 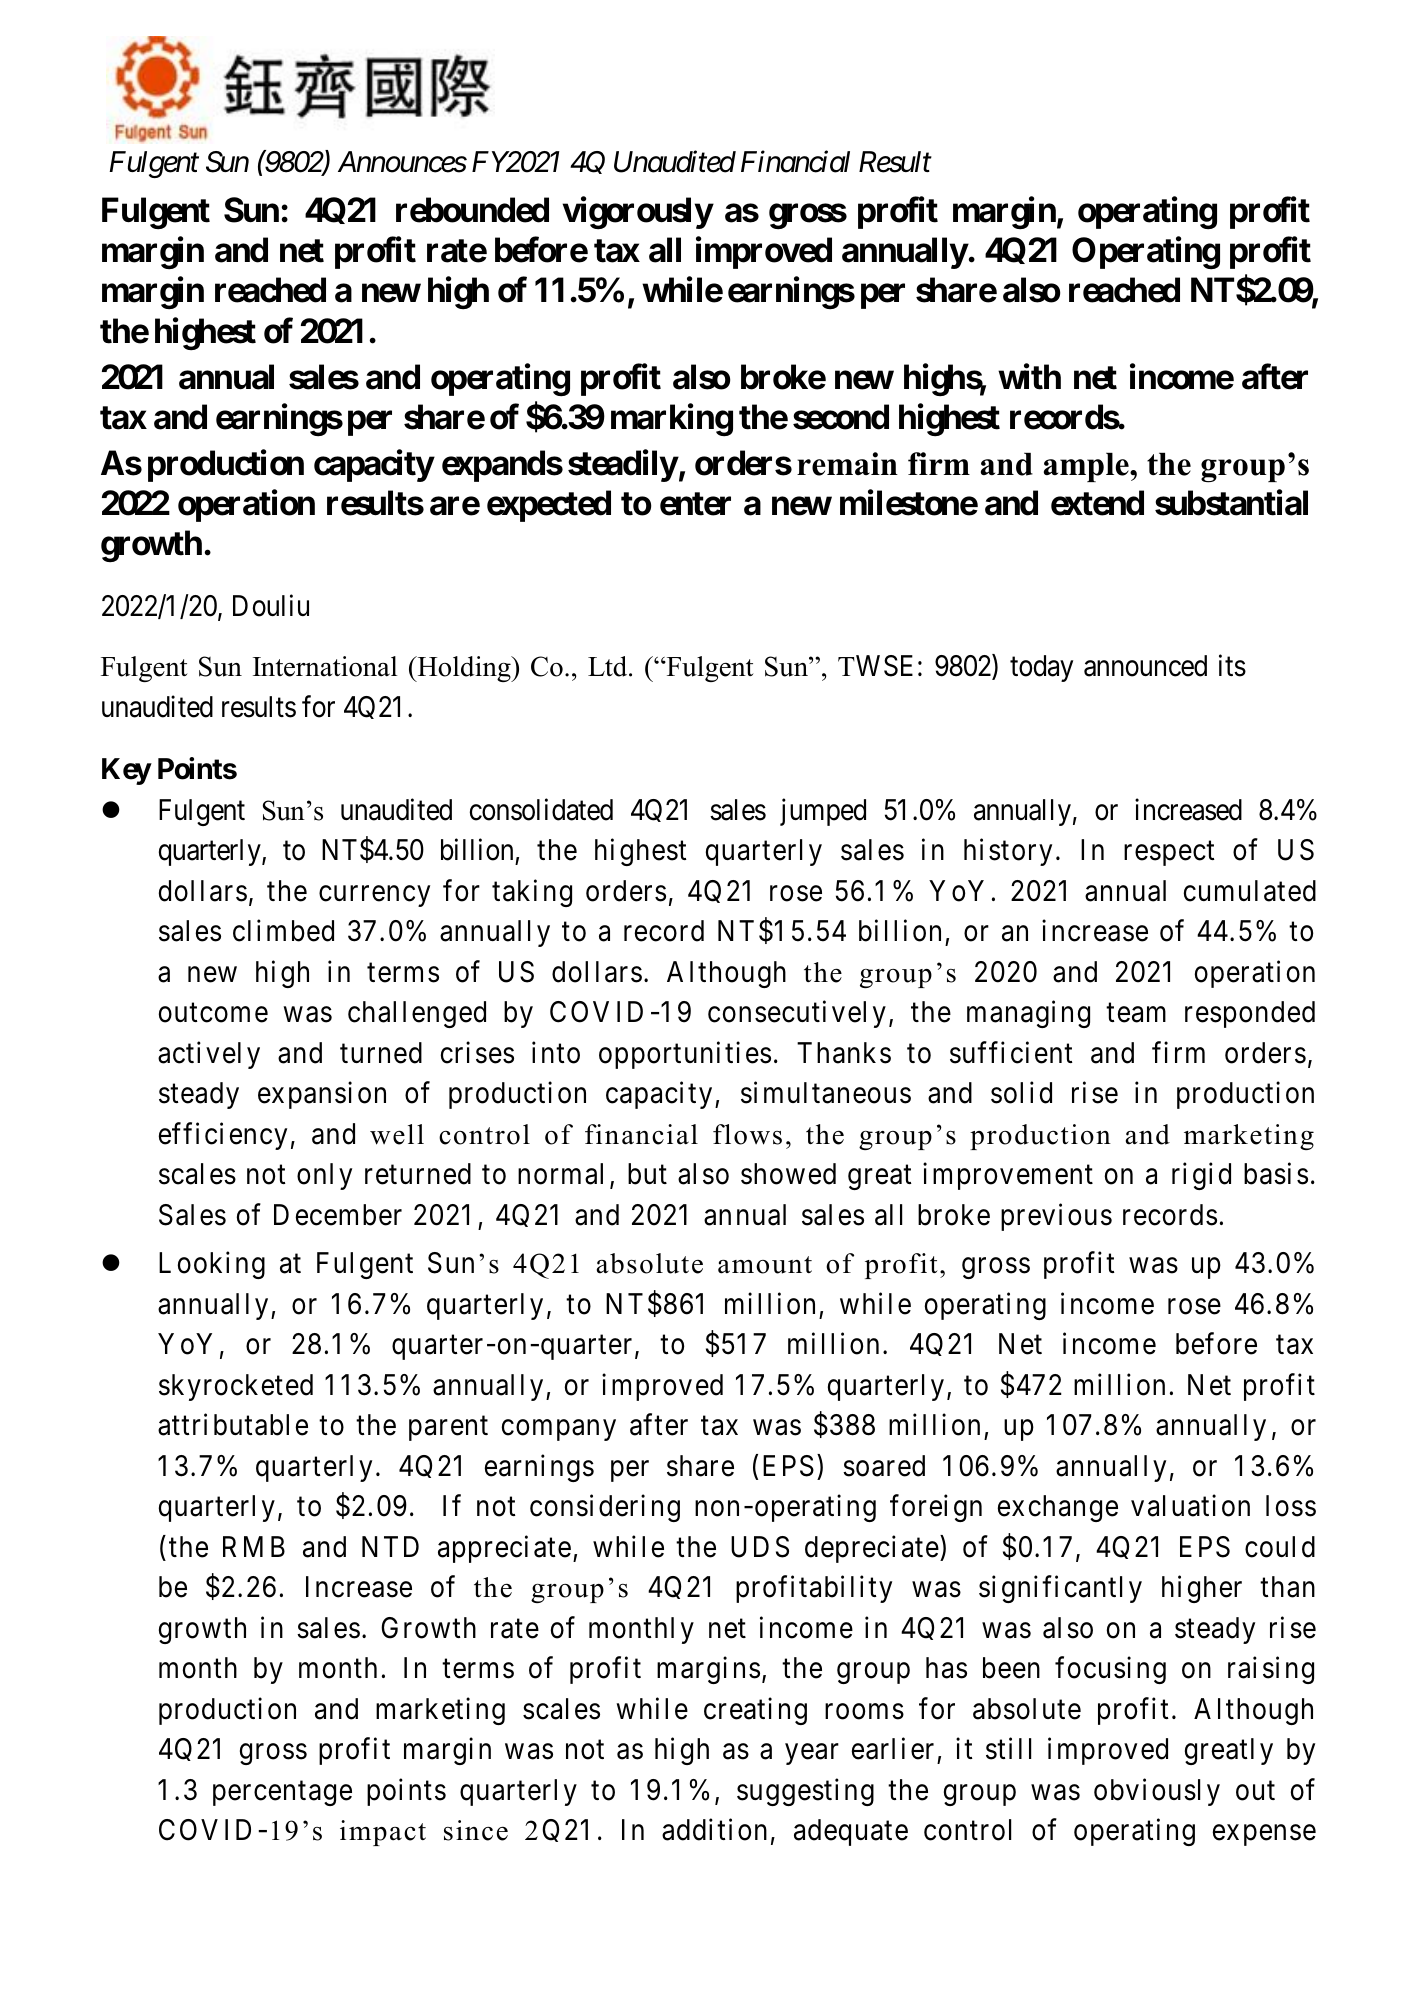 What do you see at coordinates (609, 666) in the image?
I see `Ltd` at bounding box center [609, 666].
